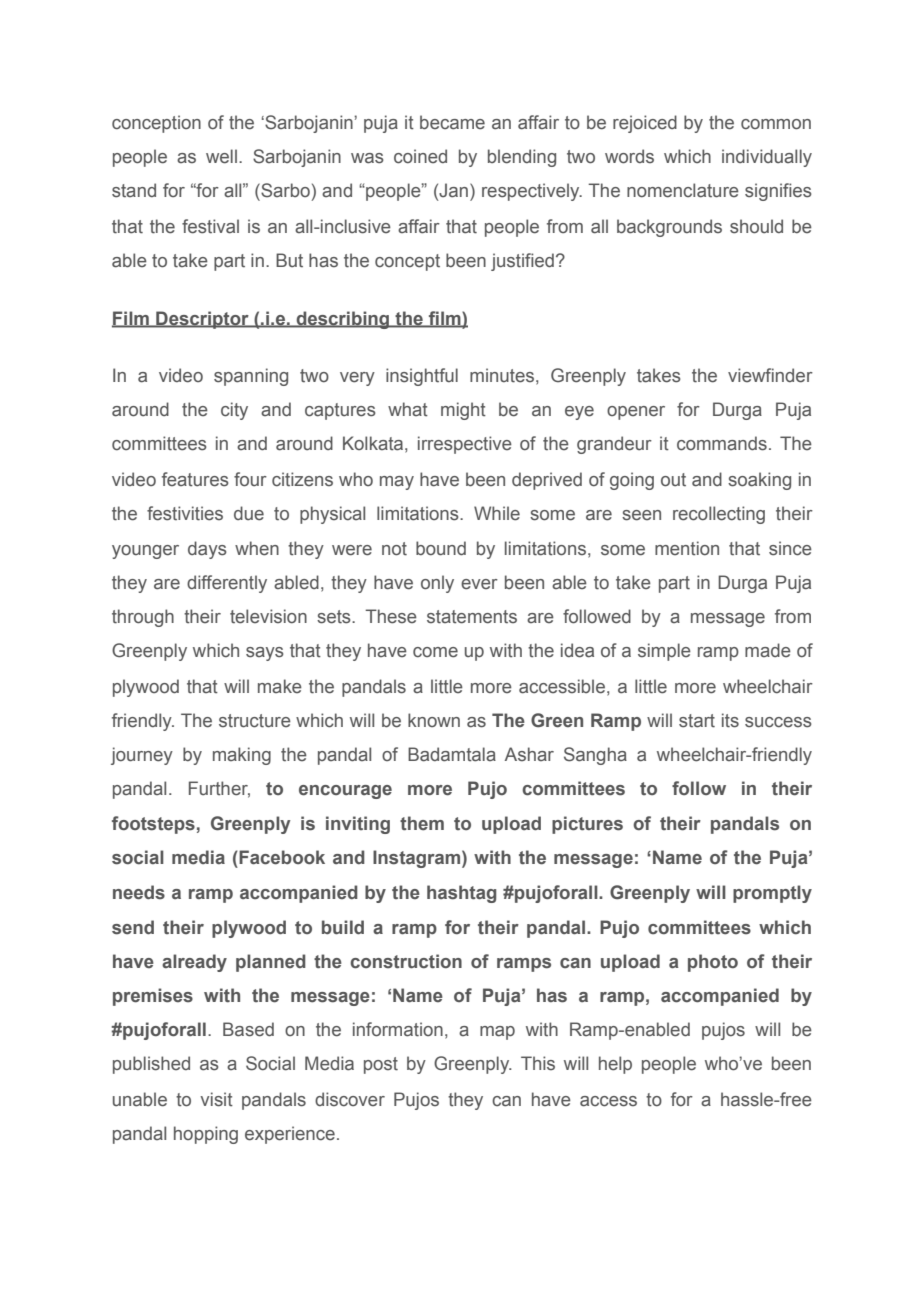 The image size is (924, 1308). What do you see at coordinates (216, 1099) in the screenshot?
I see `visit` at bounding box center [216, 1099].
